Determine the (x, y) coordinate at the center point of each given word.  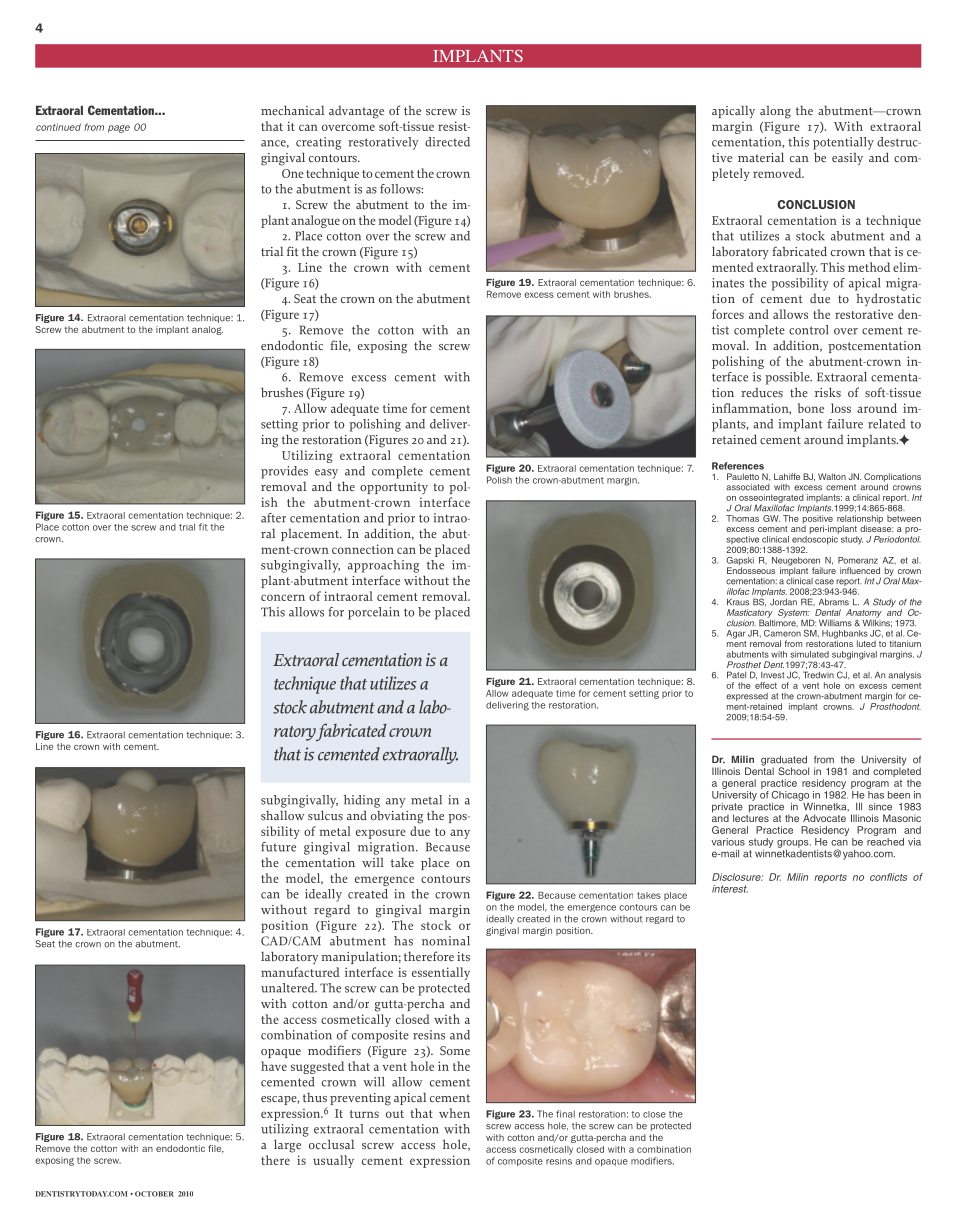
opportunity (394, 488)
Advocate (824, 818)
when (454, 1113)
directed (447, 142)
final (565, 1114)
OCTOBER (154, 1194)
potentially (843, 143)
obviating (397, 817)
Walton (832, 476)
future (278, 847)
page (119, 128)
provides (284, 472)
